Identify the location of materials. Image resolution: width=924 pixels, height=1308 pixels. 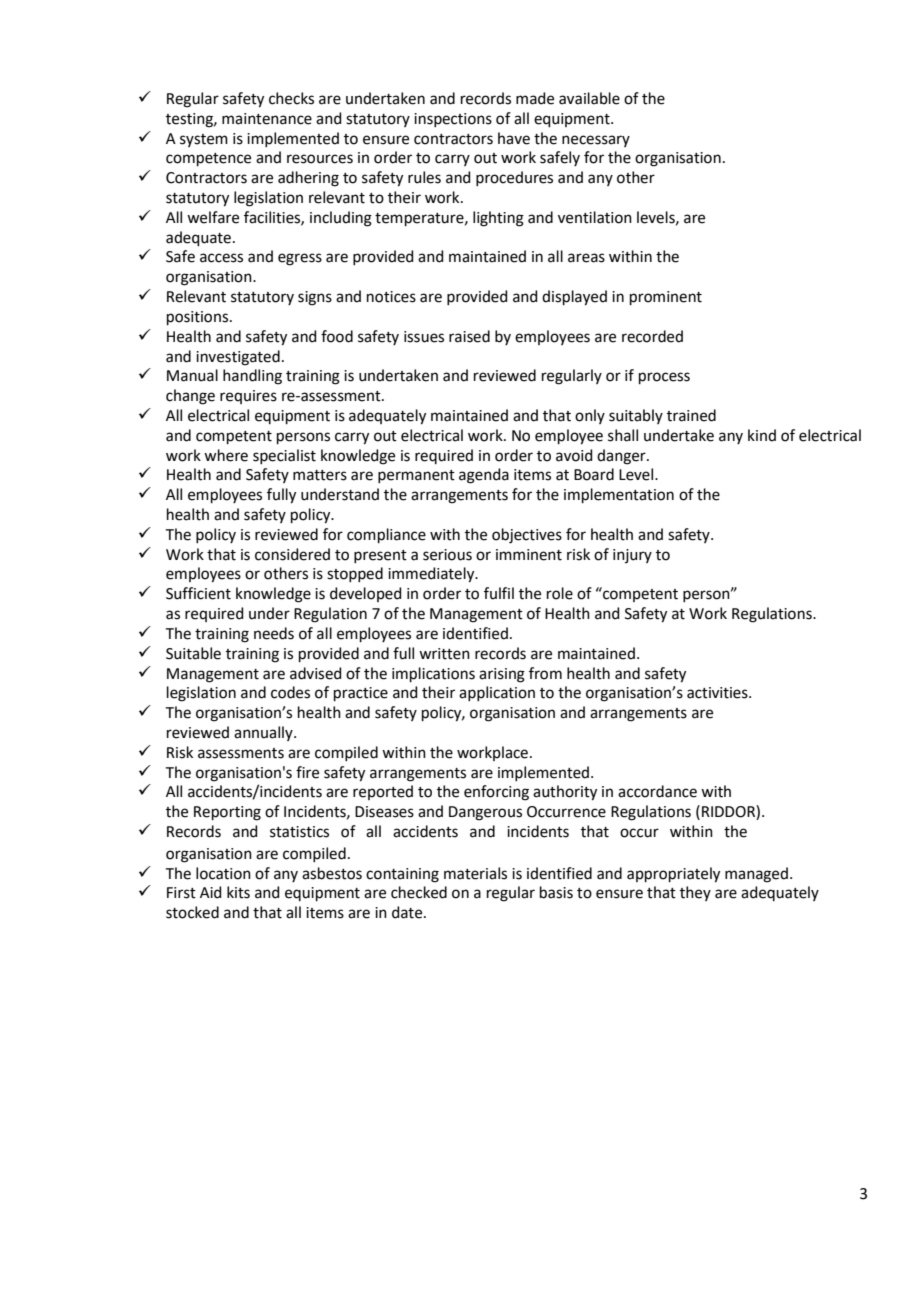
(475, 873).
